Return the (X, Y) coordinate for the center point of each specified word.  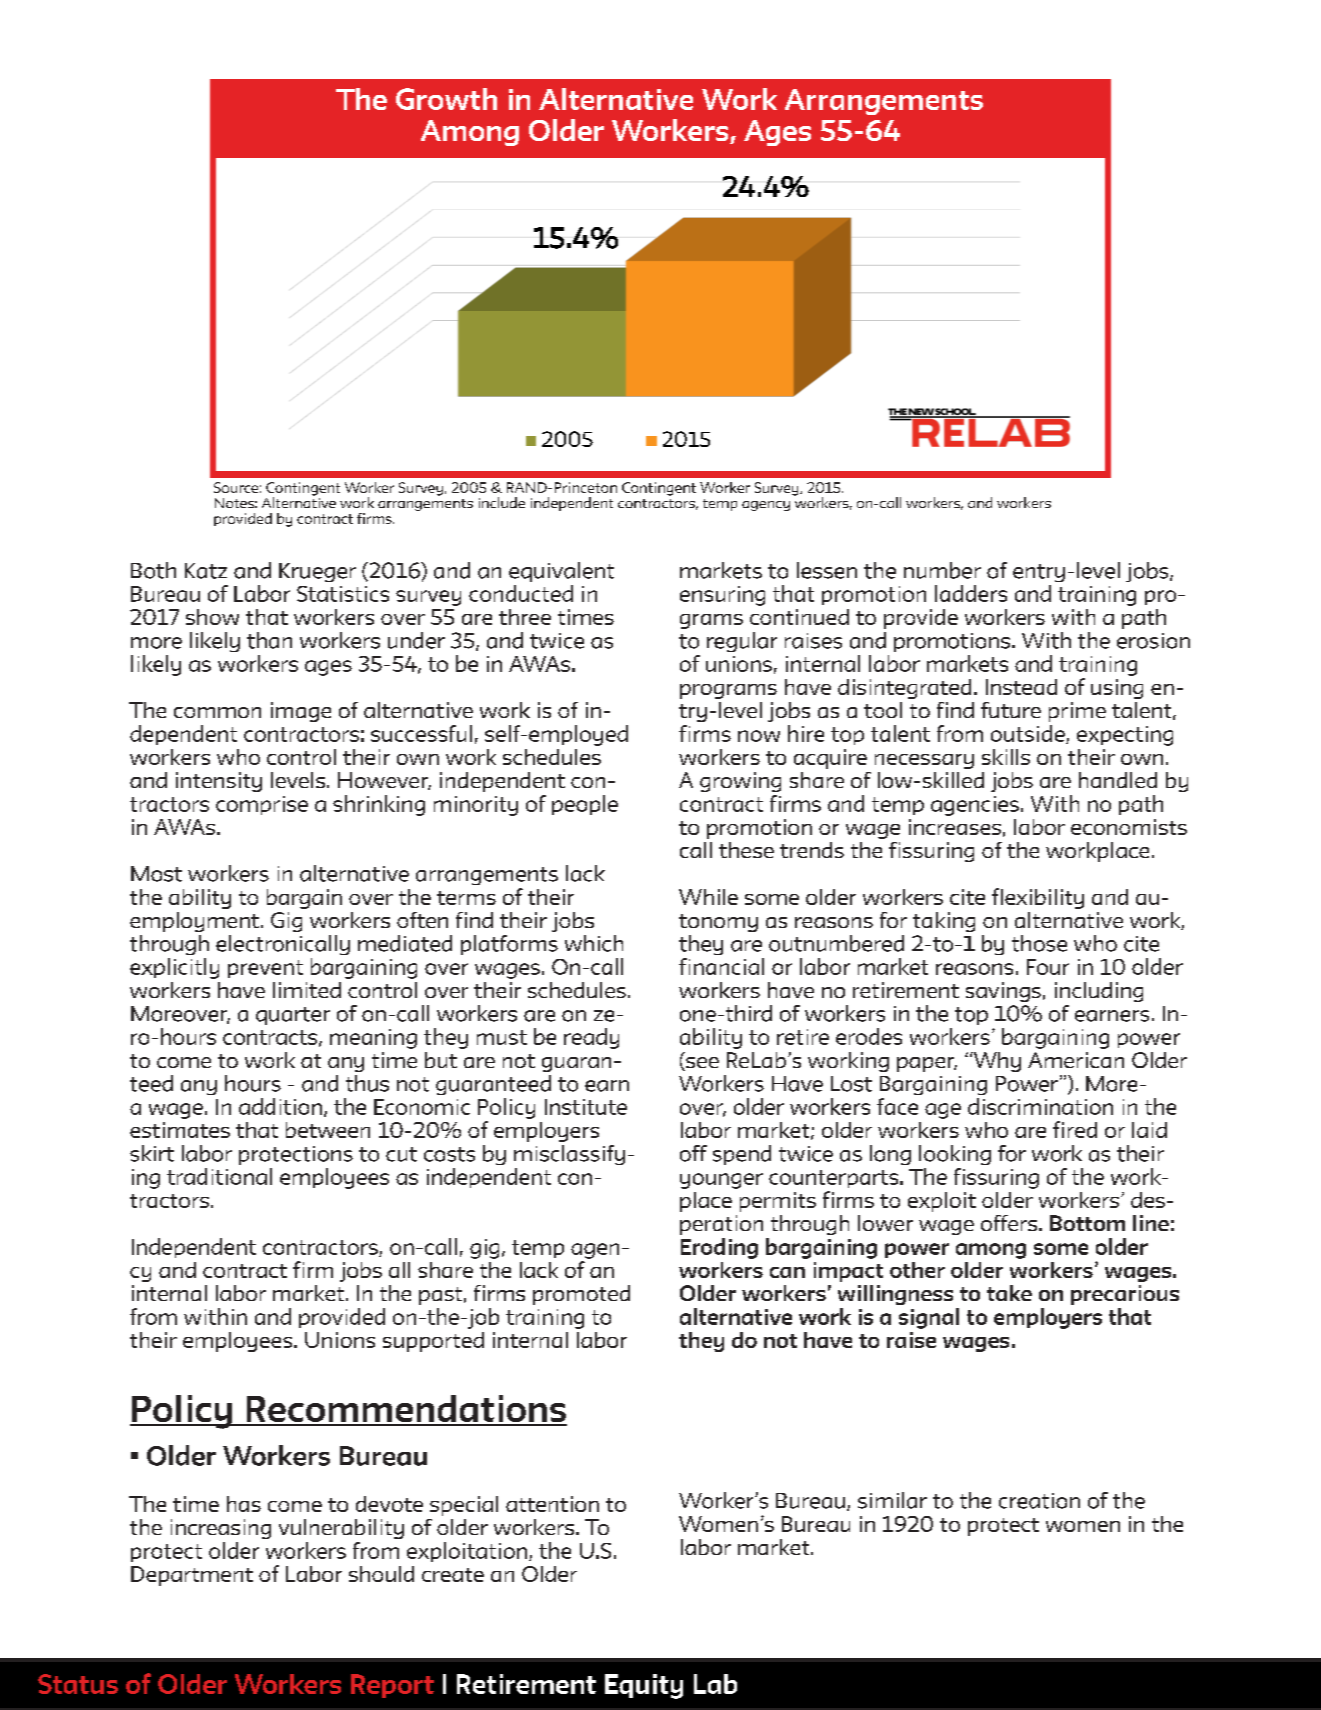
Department (192, 1576)
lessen (827, 570)
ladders (971, 593)
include (502, 502)
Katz (206, 571)
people (585, 805)
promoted (581, 1295)
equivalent (561, 572)
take (1009, 1293)
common (217, 712)
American (1076, 1060)
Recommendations (405, 1410)
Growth (446, 99)
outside (1029, 734)
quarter (293, 1016)
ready (591, 1038)
